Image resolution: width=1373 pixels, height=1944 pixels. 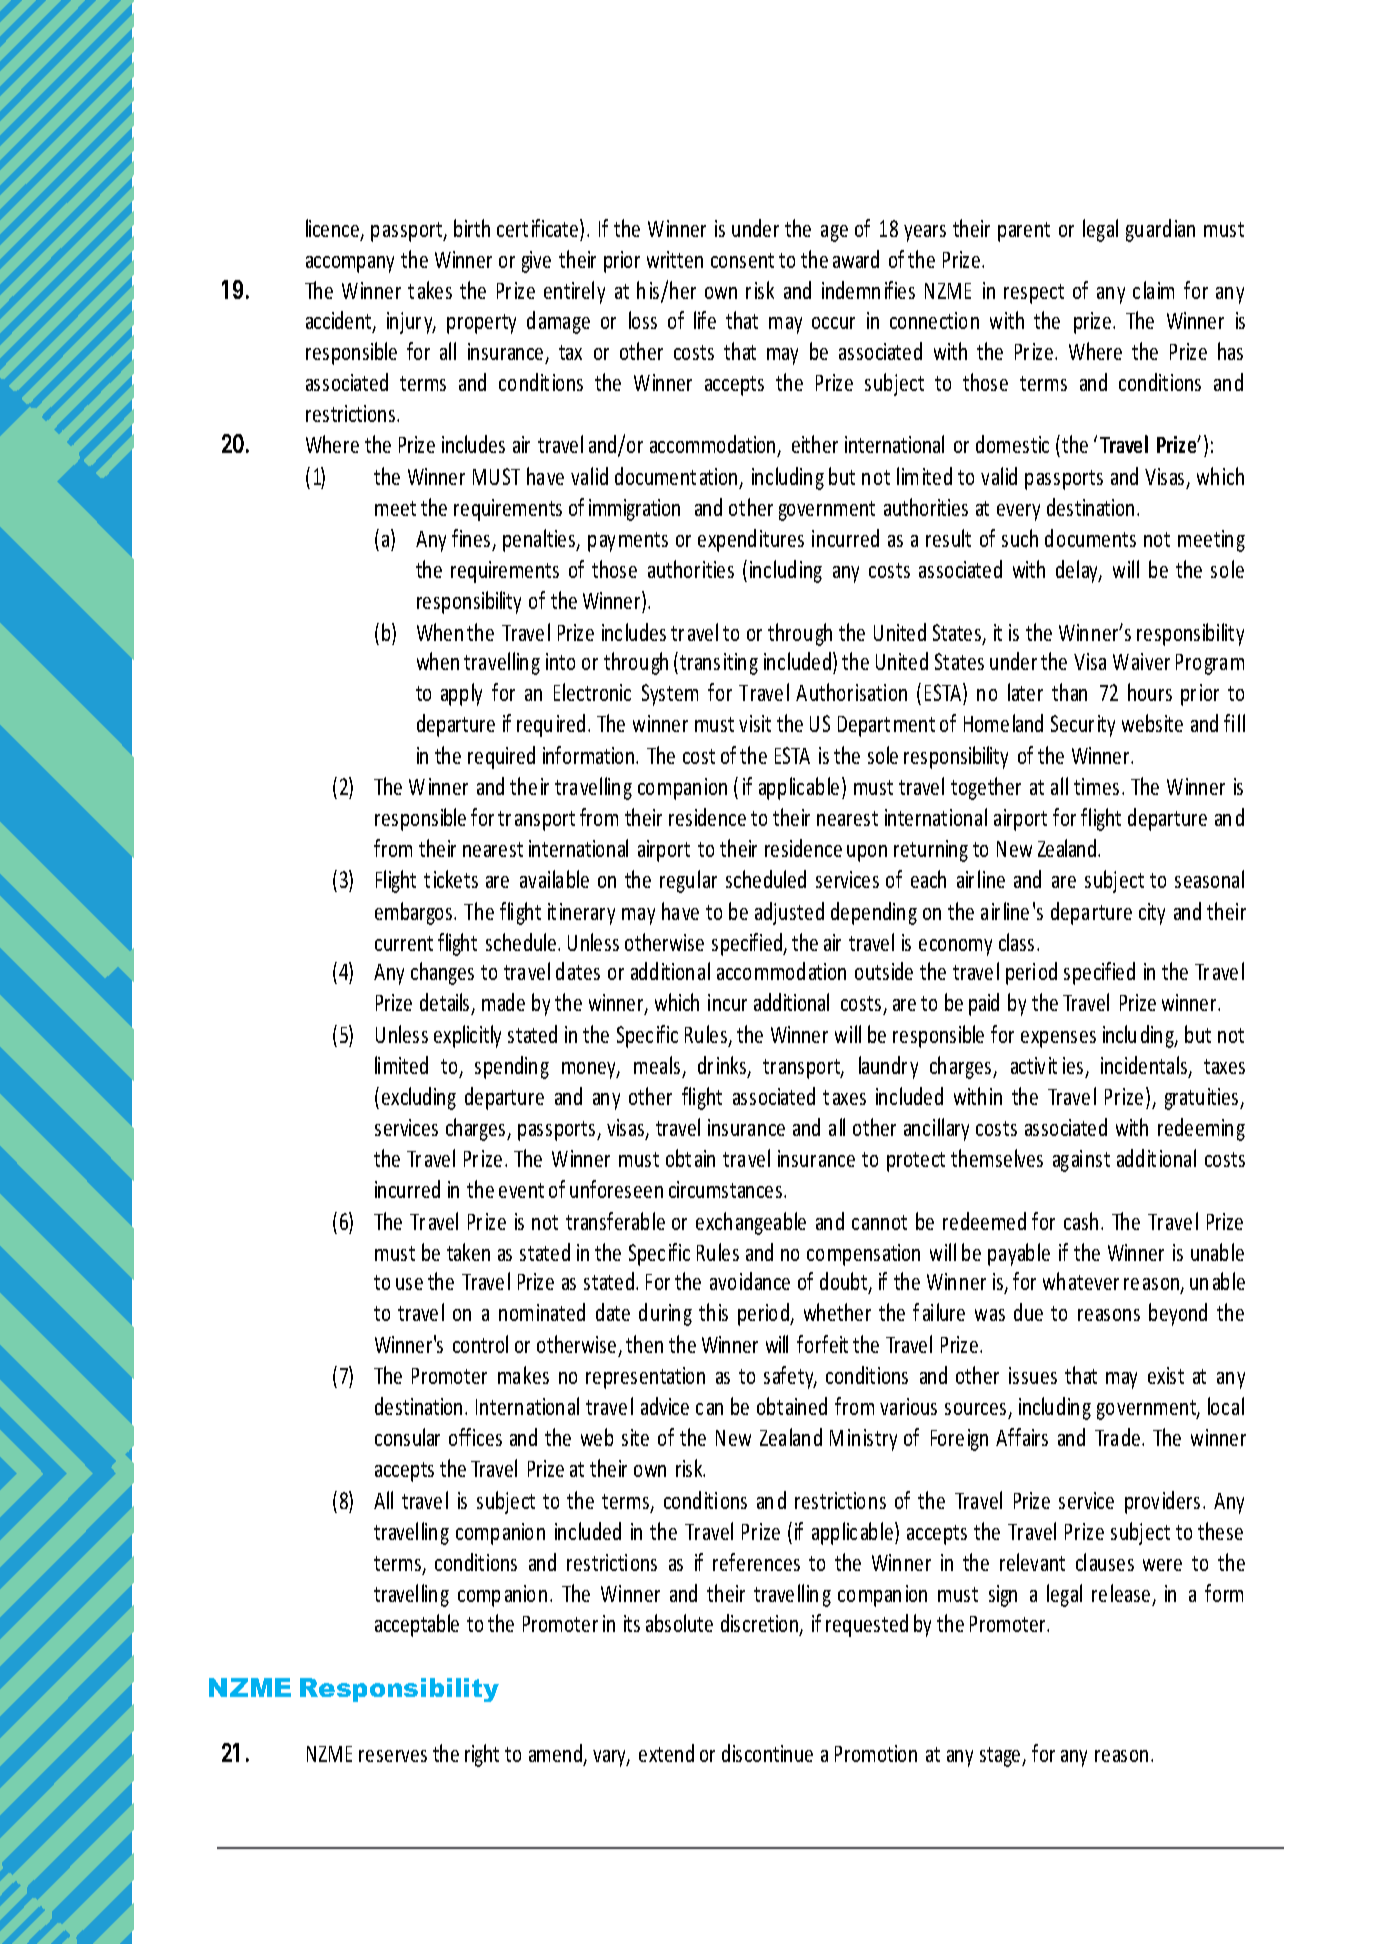 What do you see at coordinates (1081, 1221) in the page?
I see `cash` at bounding box center [1081, 1221].
